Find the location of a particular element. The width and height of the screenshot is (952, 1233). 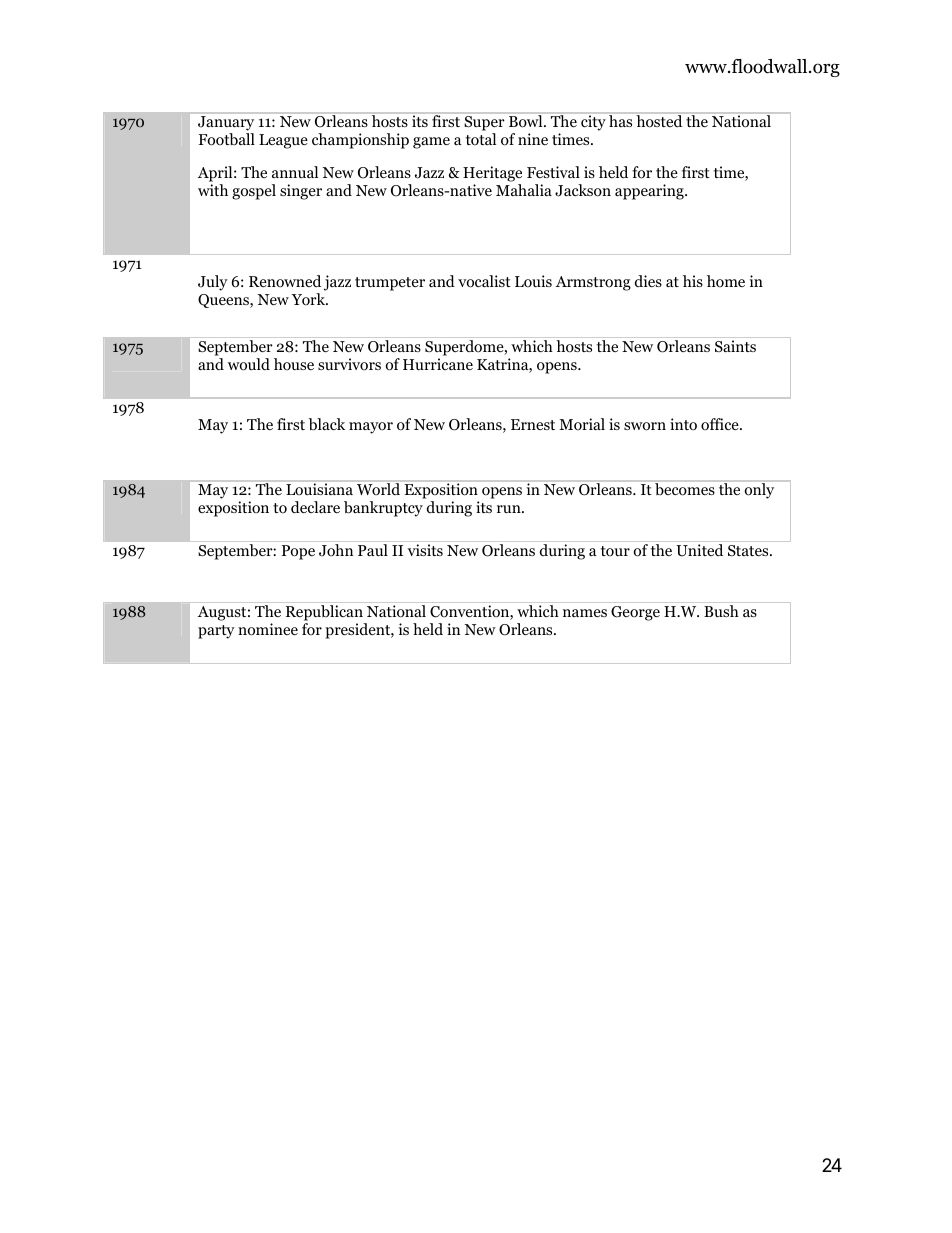

Saints is located at coordinates (735, 346).
